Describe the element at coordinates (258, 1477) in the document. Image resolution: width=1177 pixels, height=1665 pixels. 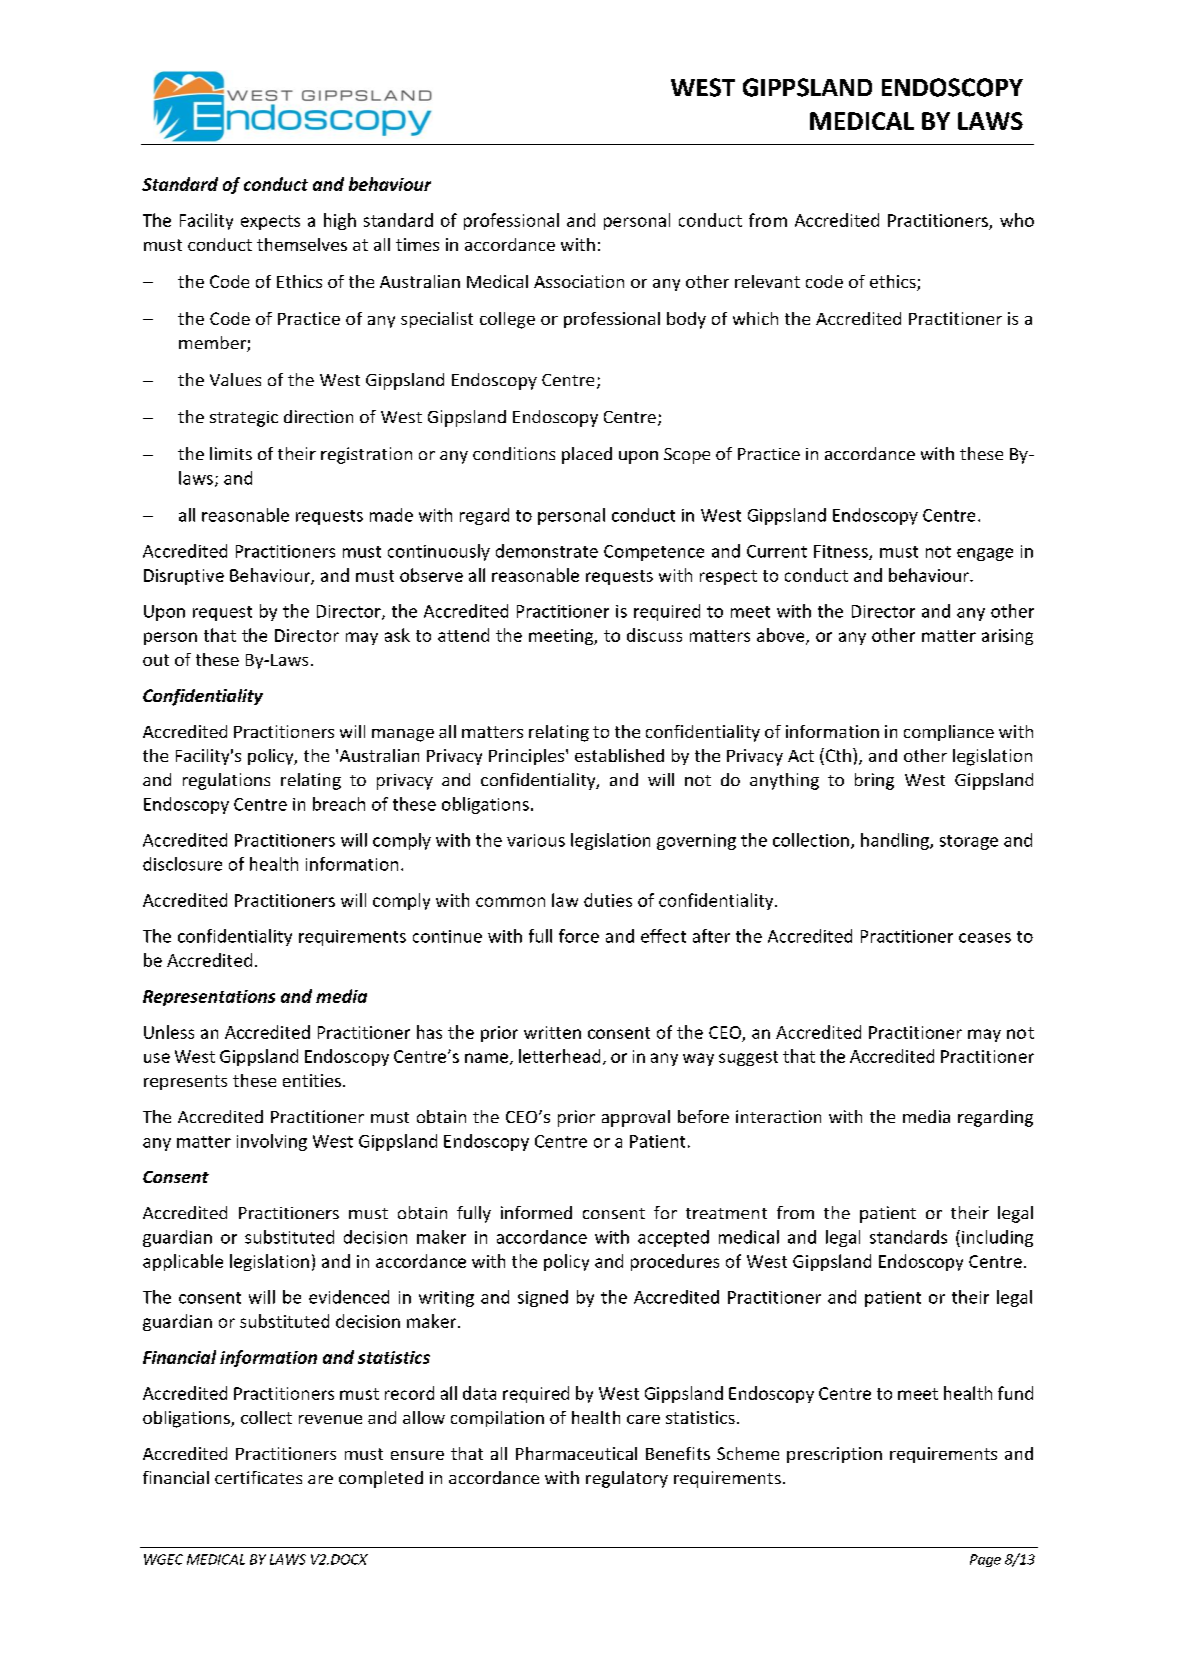
I see `certificates` at that location.
